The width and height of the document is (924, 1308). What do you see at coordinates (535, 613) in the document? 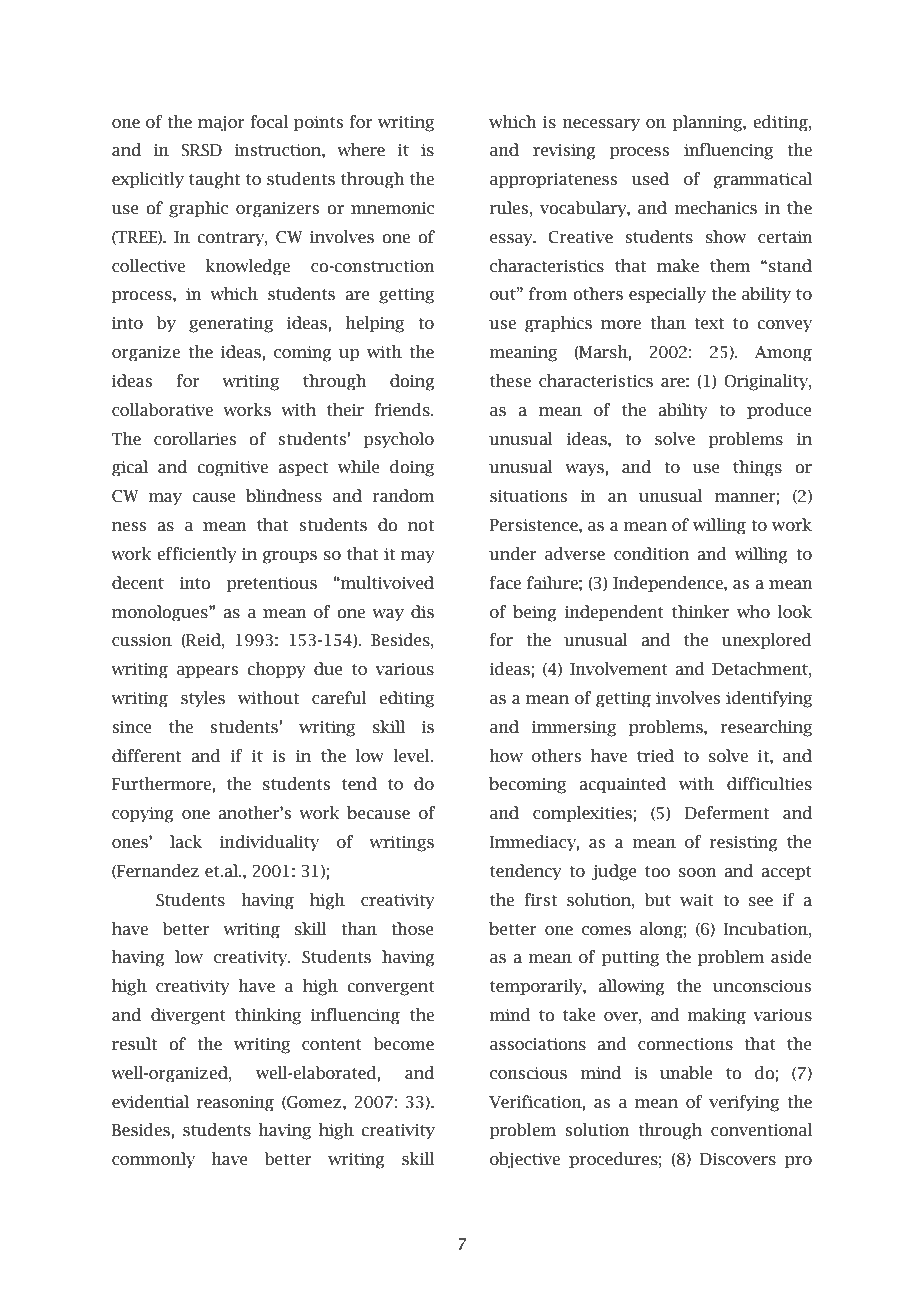
I see `being` at bounding box center [535, 613].
